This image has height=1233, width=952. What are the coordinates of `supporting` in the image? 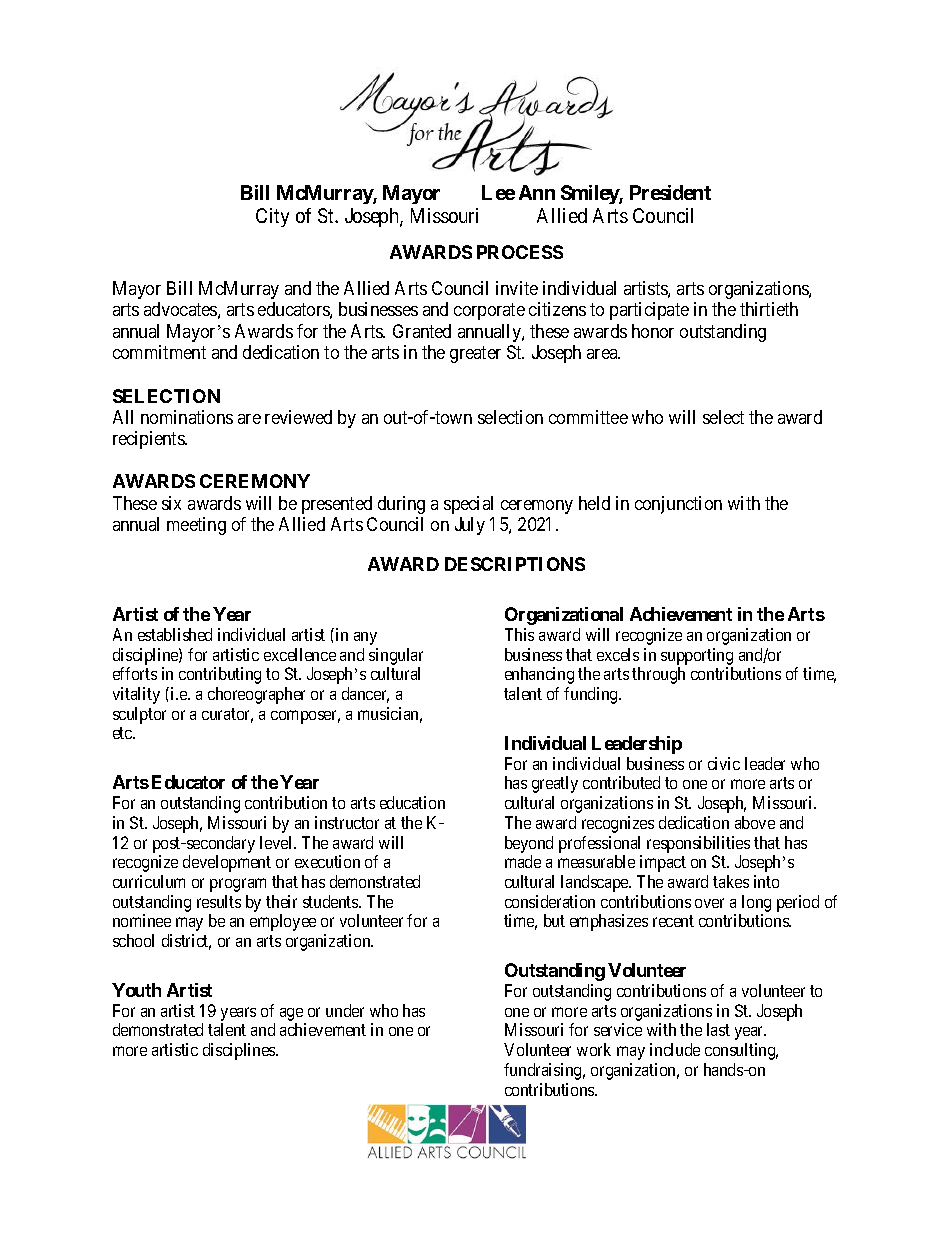 It's located at (697, 656).
